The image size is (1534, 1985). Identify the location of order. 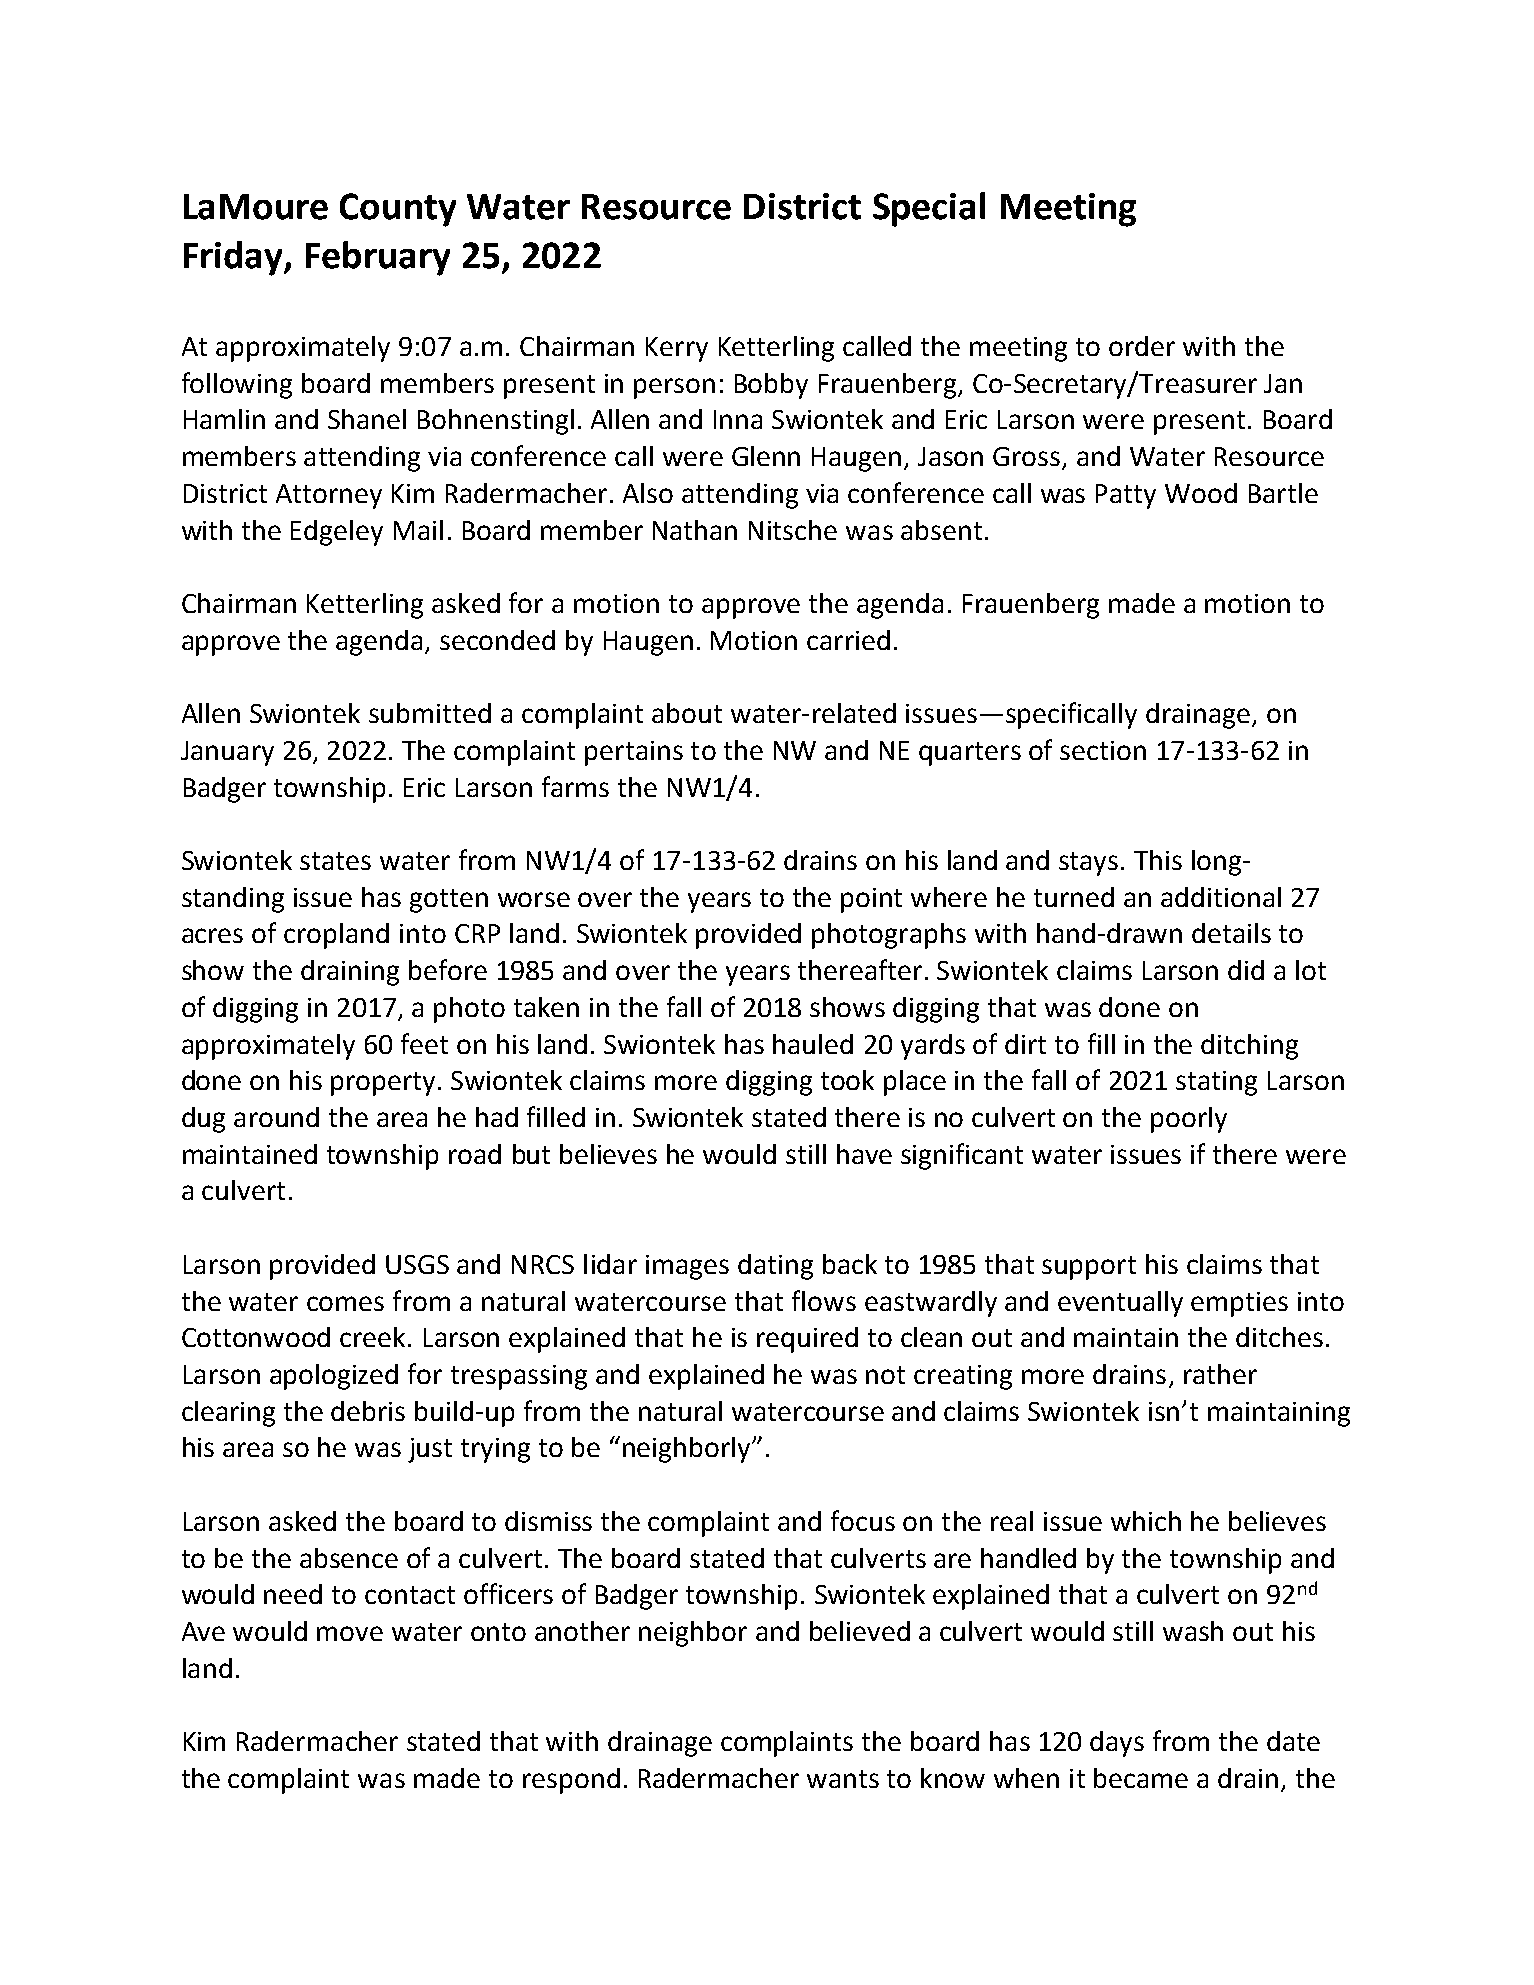
(1142, 346).
